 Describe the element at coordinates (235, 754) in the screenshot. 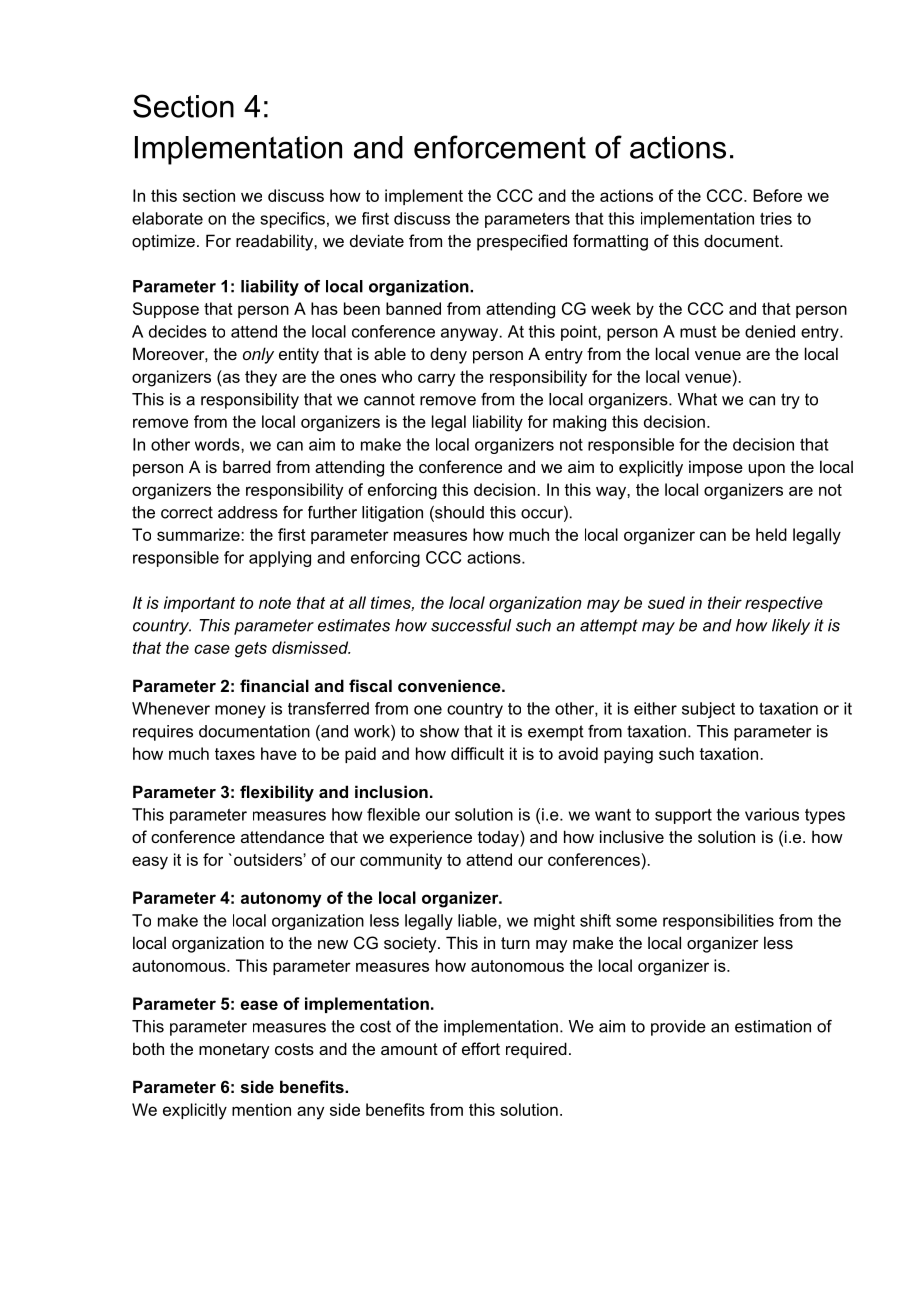

I see `taxes` at that location.
